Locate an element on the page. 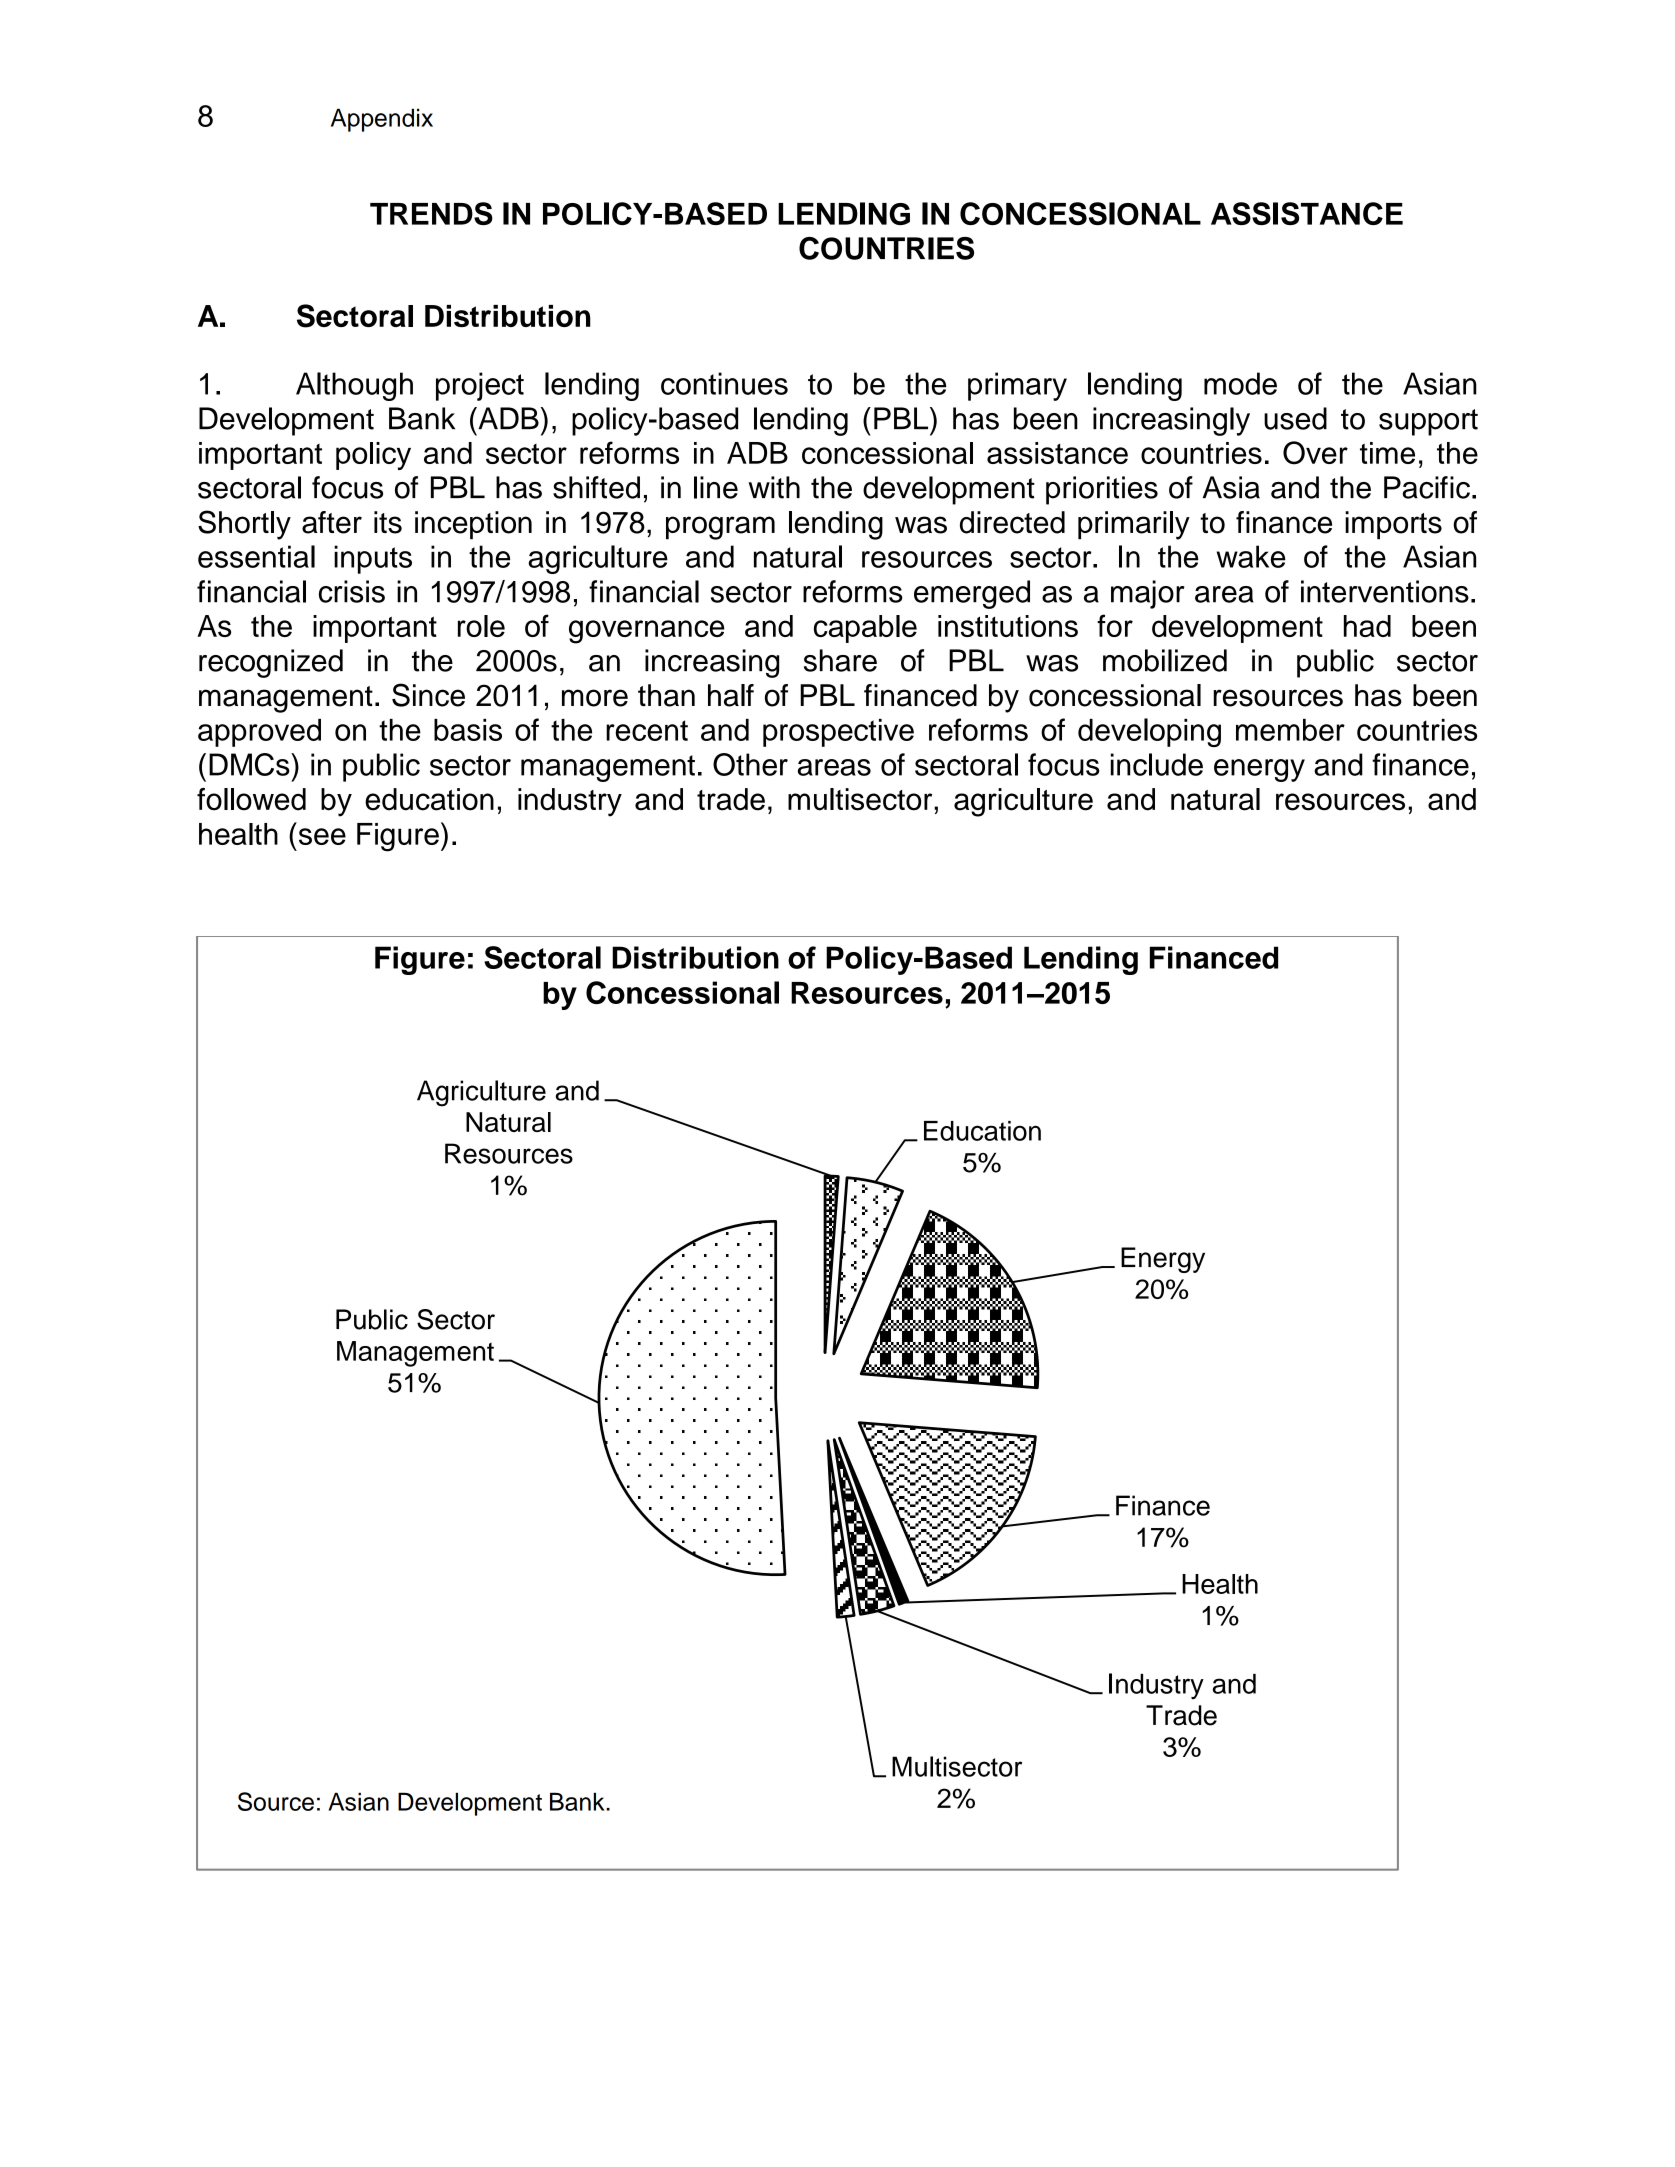  interventions is located at coordinates (1385, 591).
